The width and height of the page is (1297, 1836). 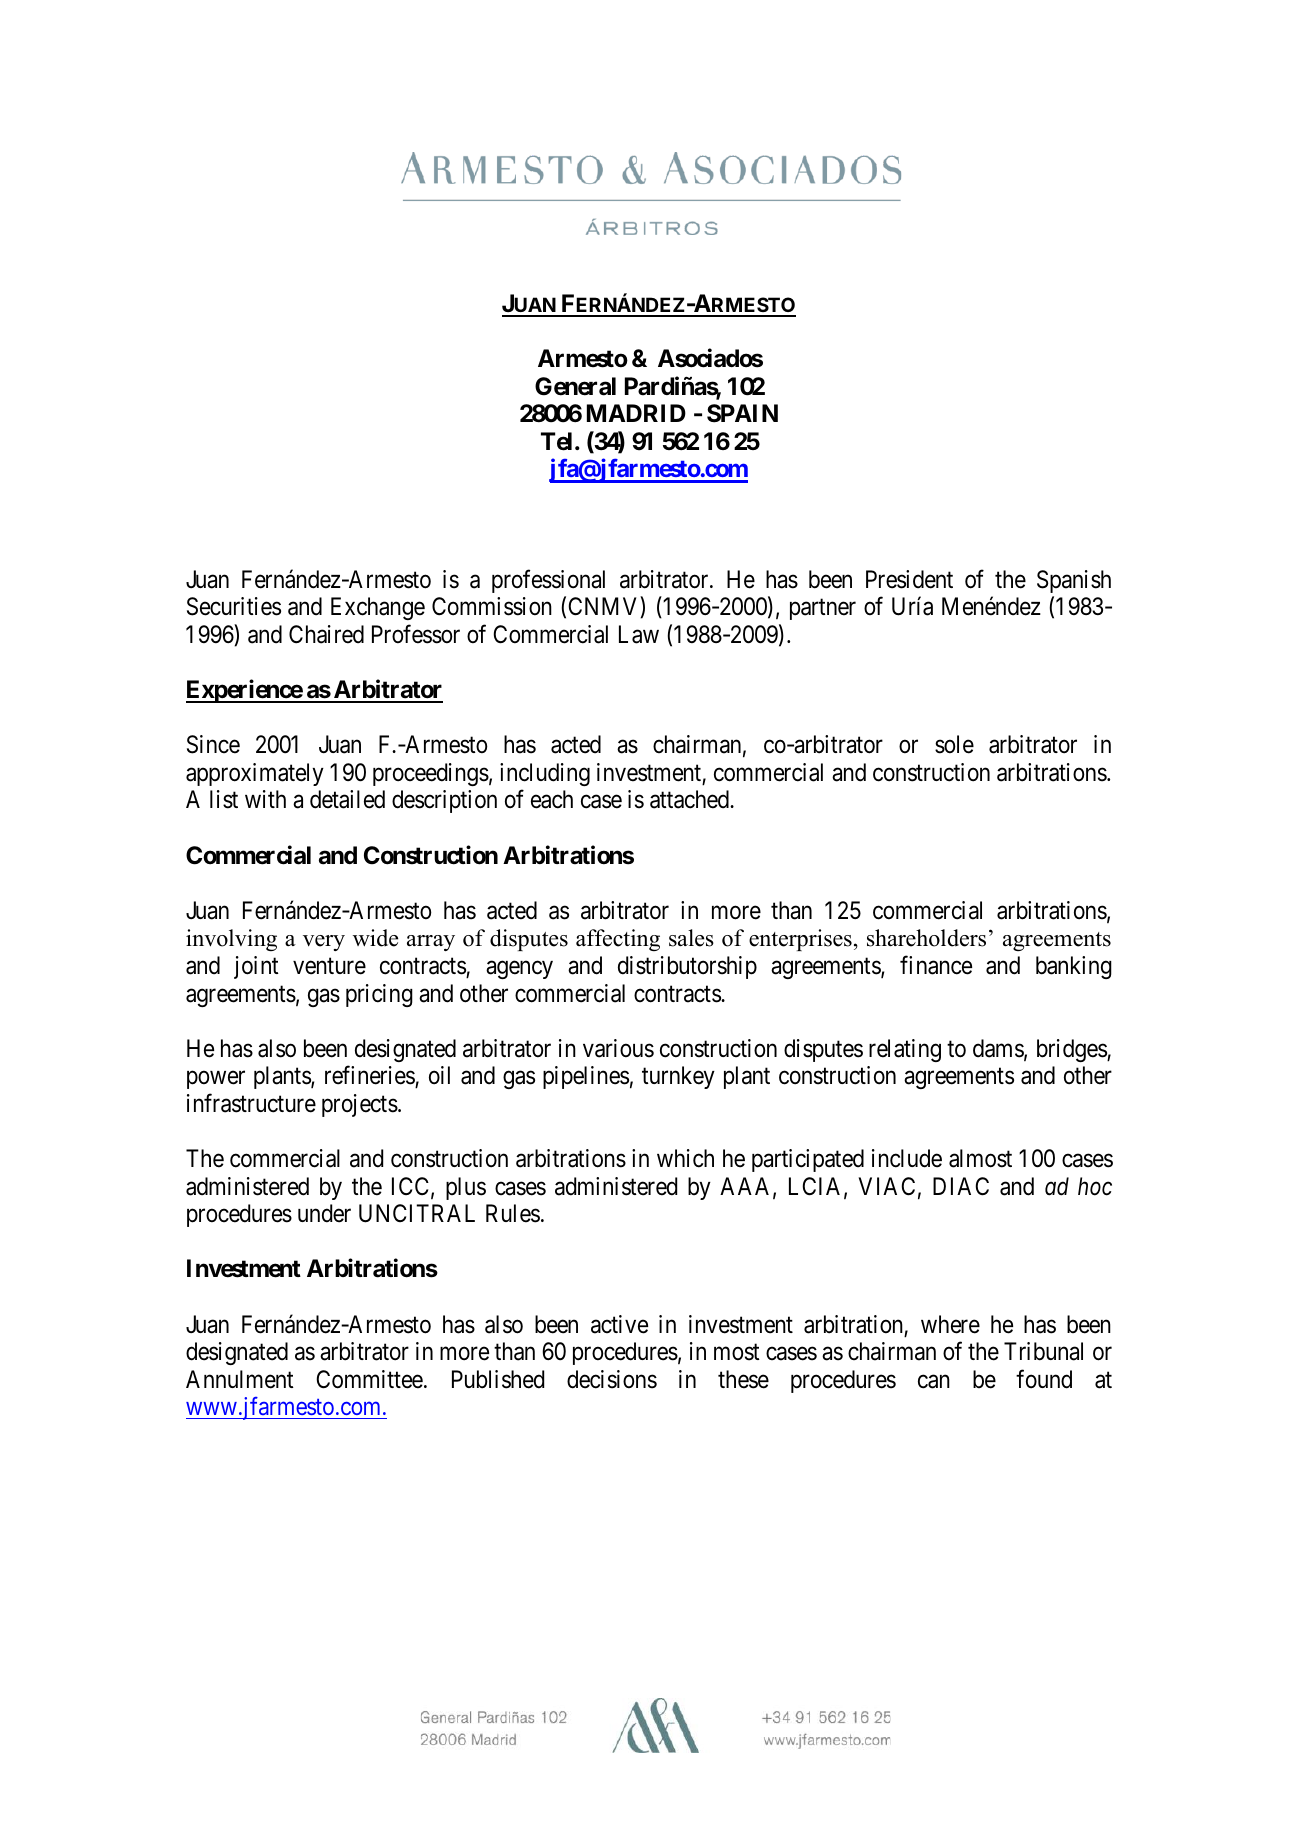 I want to click on Committee, so click(x=369, y=1379).
